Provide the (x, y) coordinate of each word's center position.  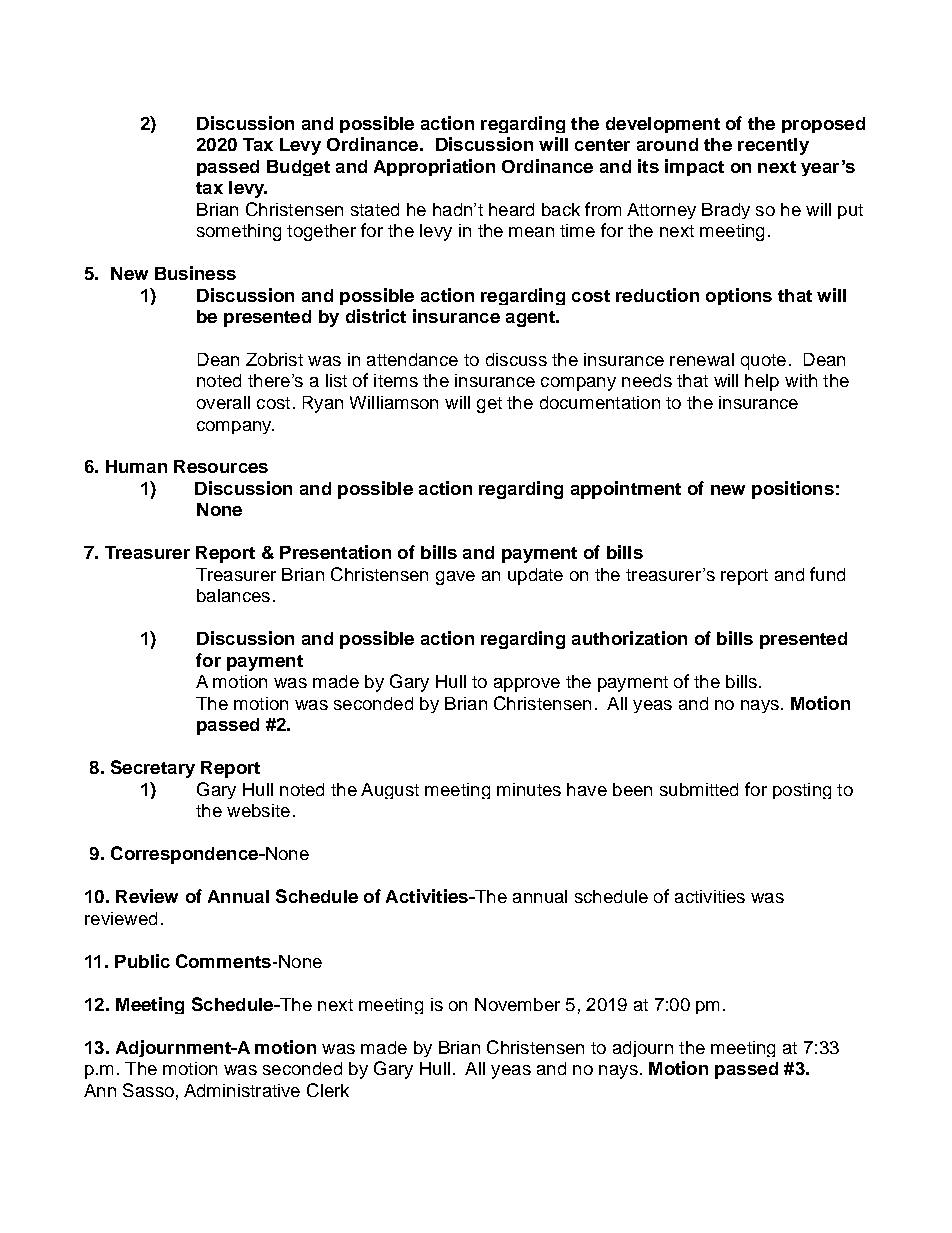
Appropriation (434, 167)
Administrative (242, 1090)
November (517, 1004)
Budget (298, 168)
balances (233, 595)
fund (827, 574)
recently (773, 146)
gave (455, 578)
